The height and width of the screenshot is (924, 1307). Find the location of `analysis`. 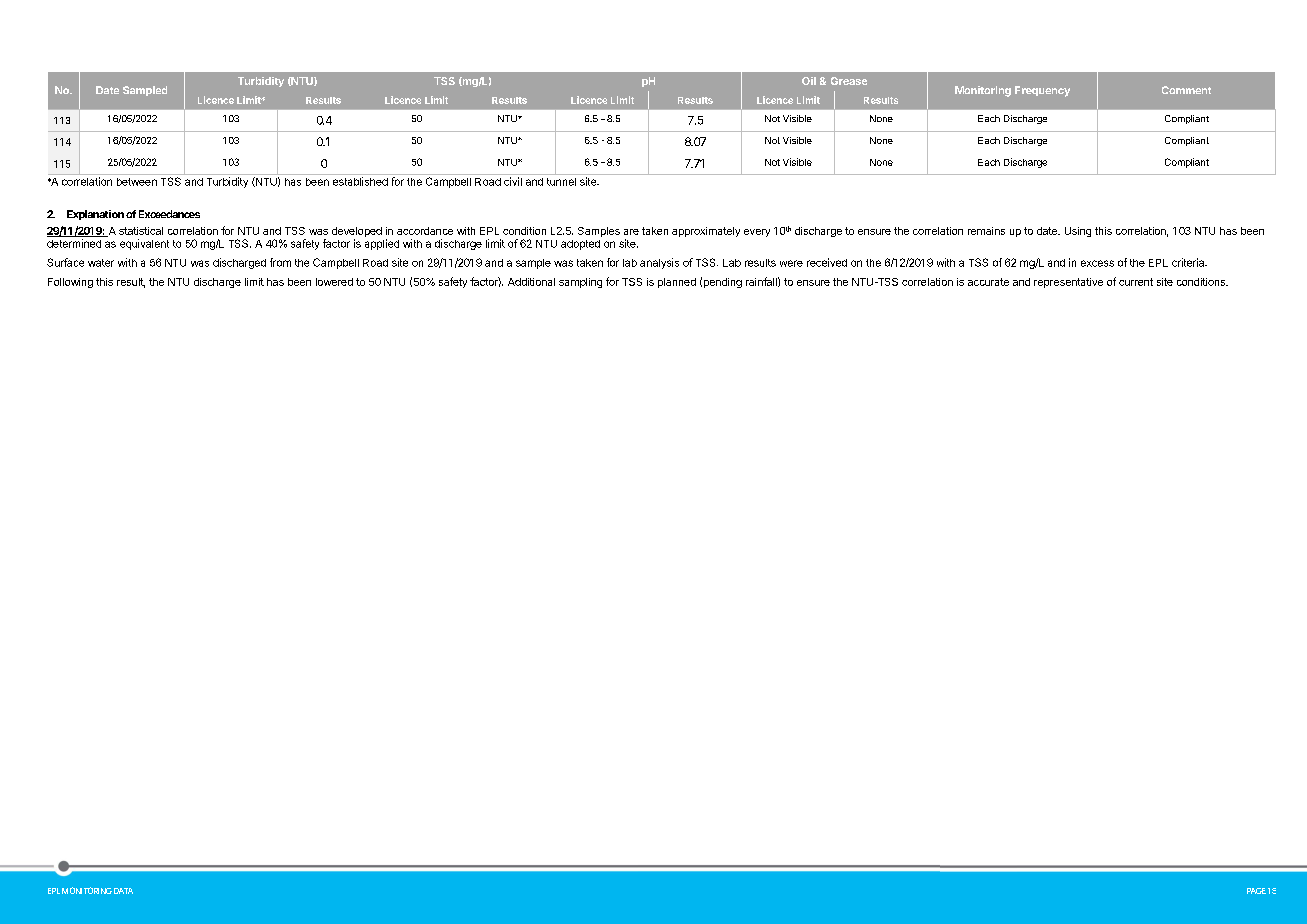

analysis is located at coordinates (659, 263).
